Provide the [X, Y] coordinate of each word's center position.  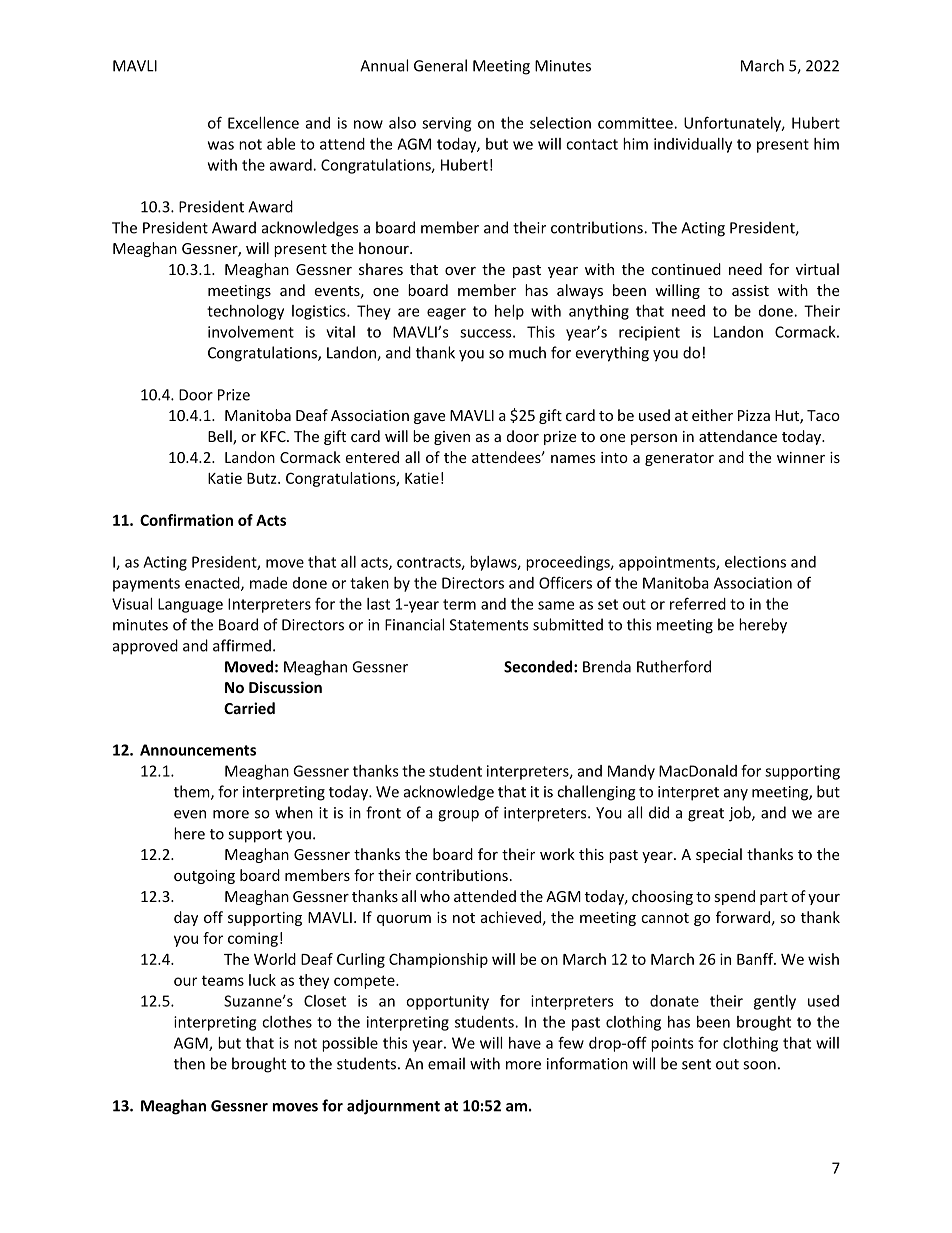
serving [446, 124]
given [452, 438]
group [458, 816]
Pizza [754, 415]
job [741, 814]
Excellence [263, 123]
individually [693, 145]
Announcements [198, 750]
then [189, 1063]
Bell [221, 437]
